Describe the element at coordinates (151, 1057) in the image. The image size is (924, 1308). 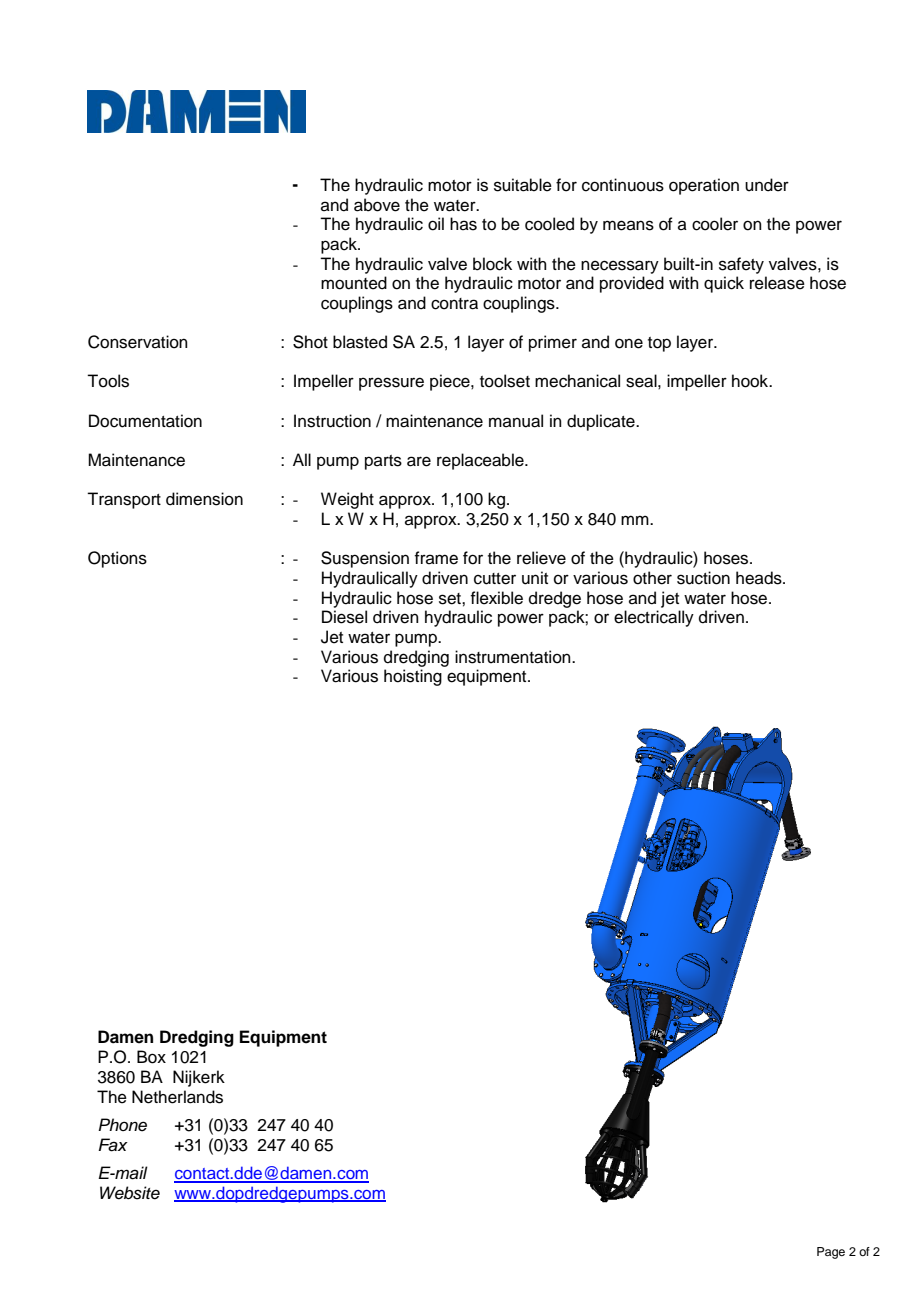
I see `Box` at that location.
